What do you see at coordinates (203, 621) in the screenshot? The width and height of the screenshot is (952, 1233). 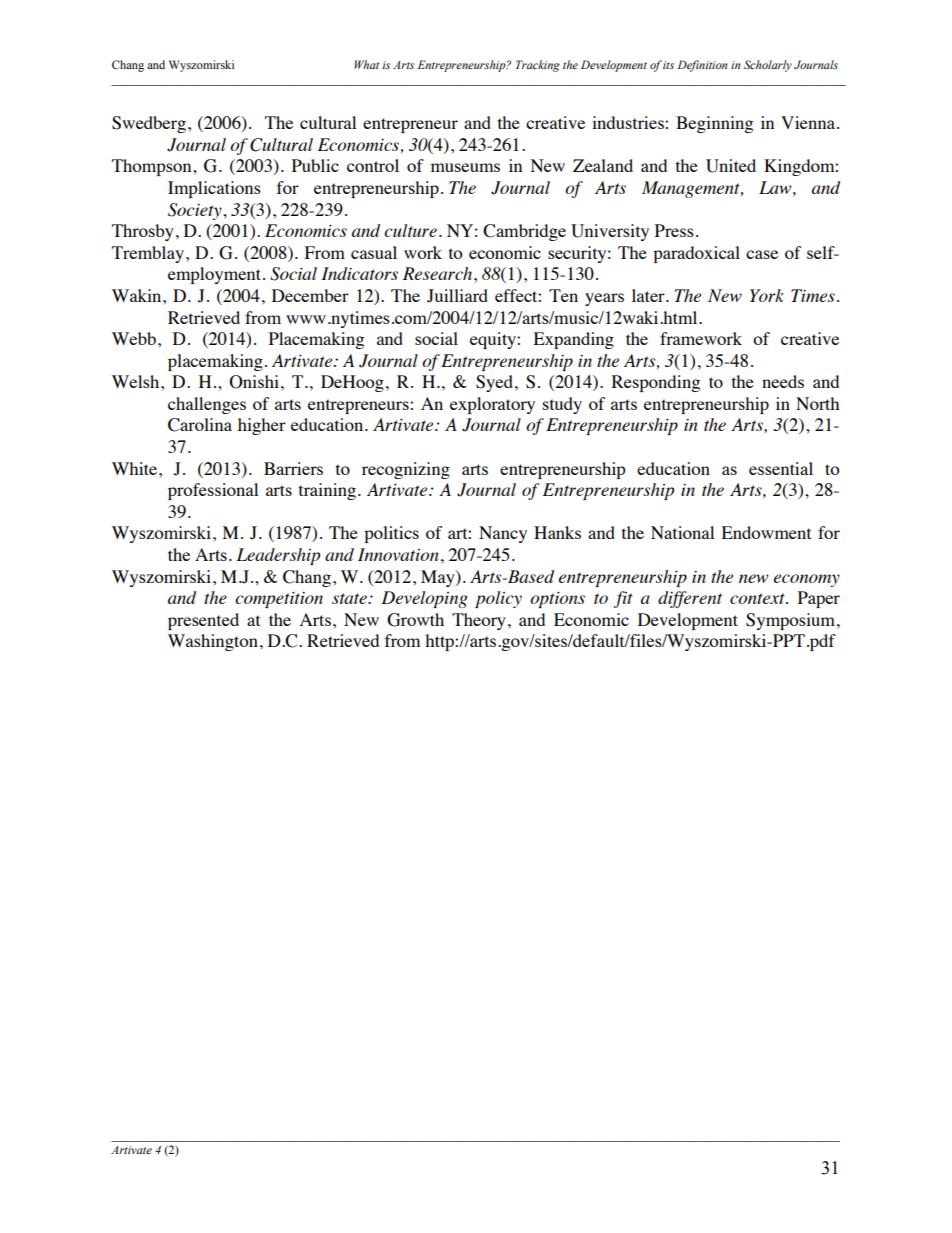 I see `presented` at bounding box center [203, 621].
